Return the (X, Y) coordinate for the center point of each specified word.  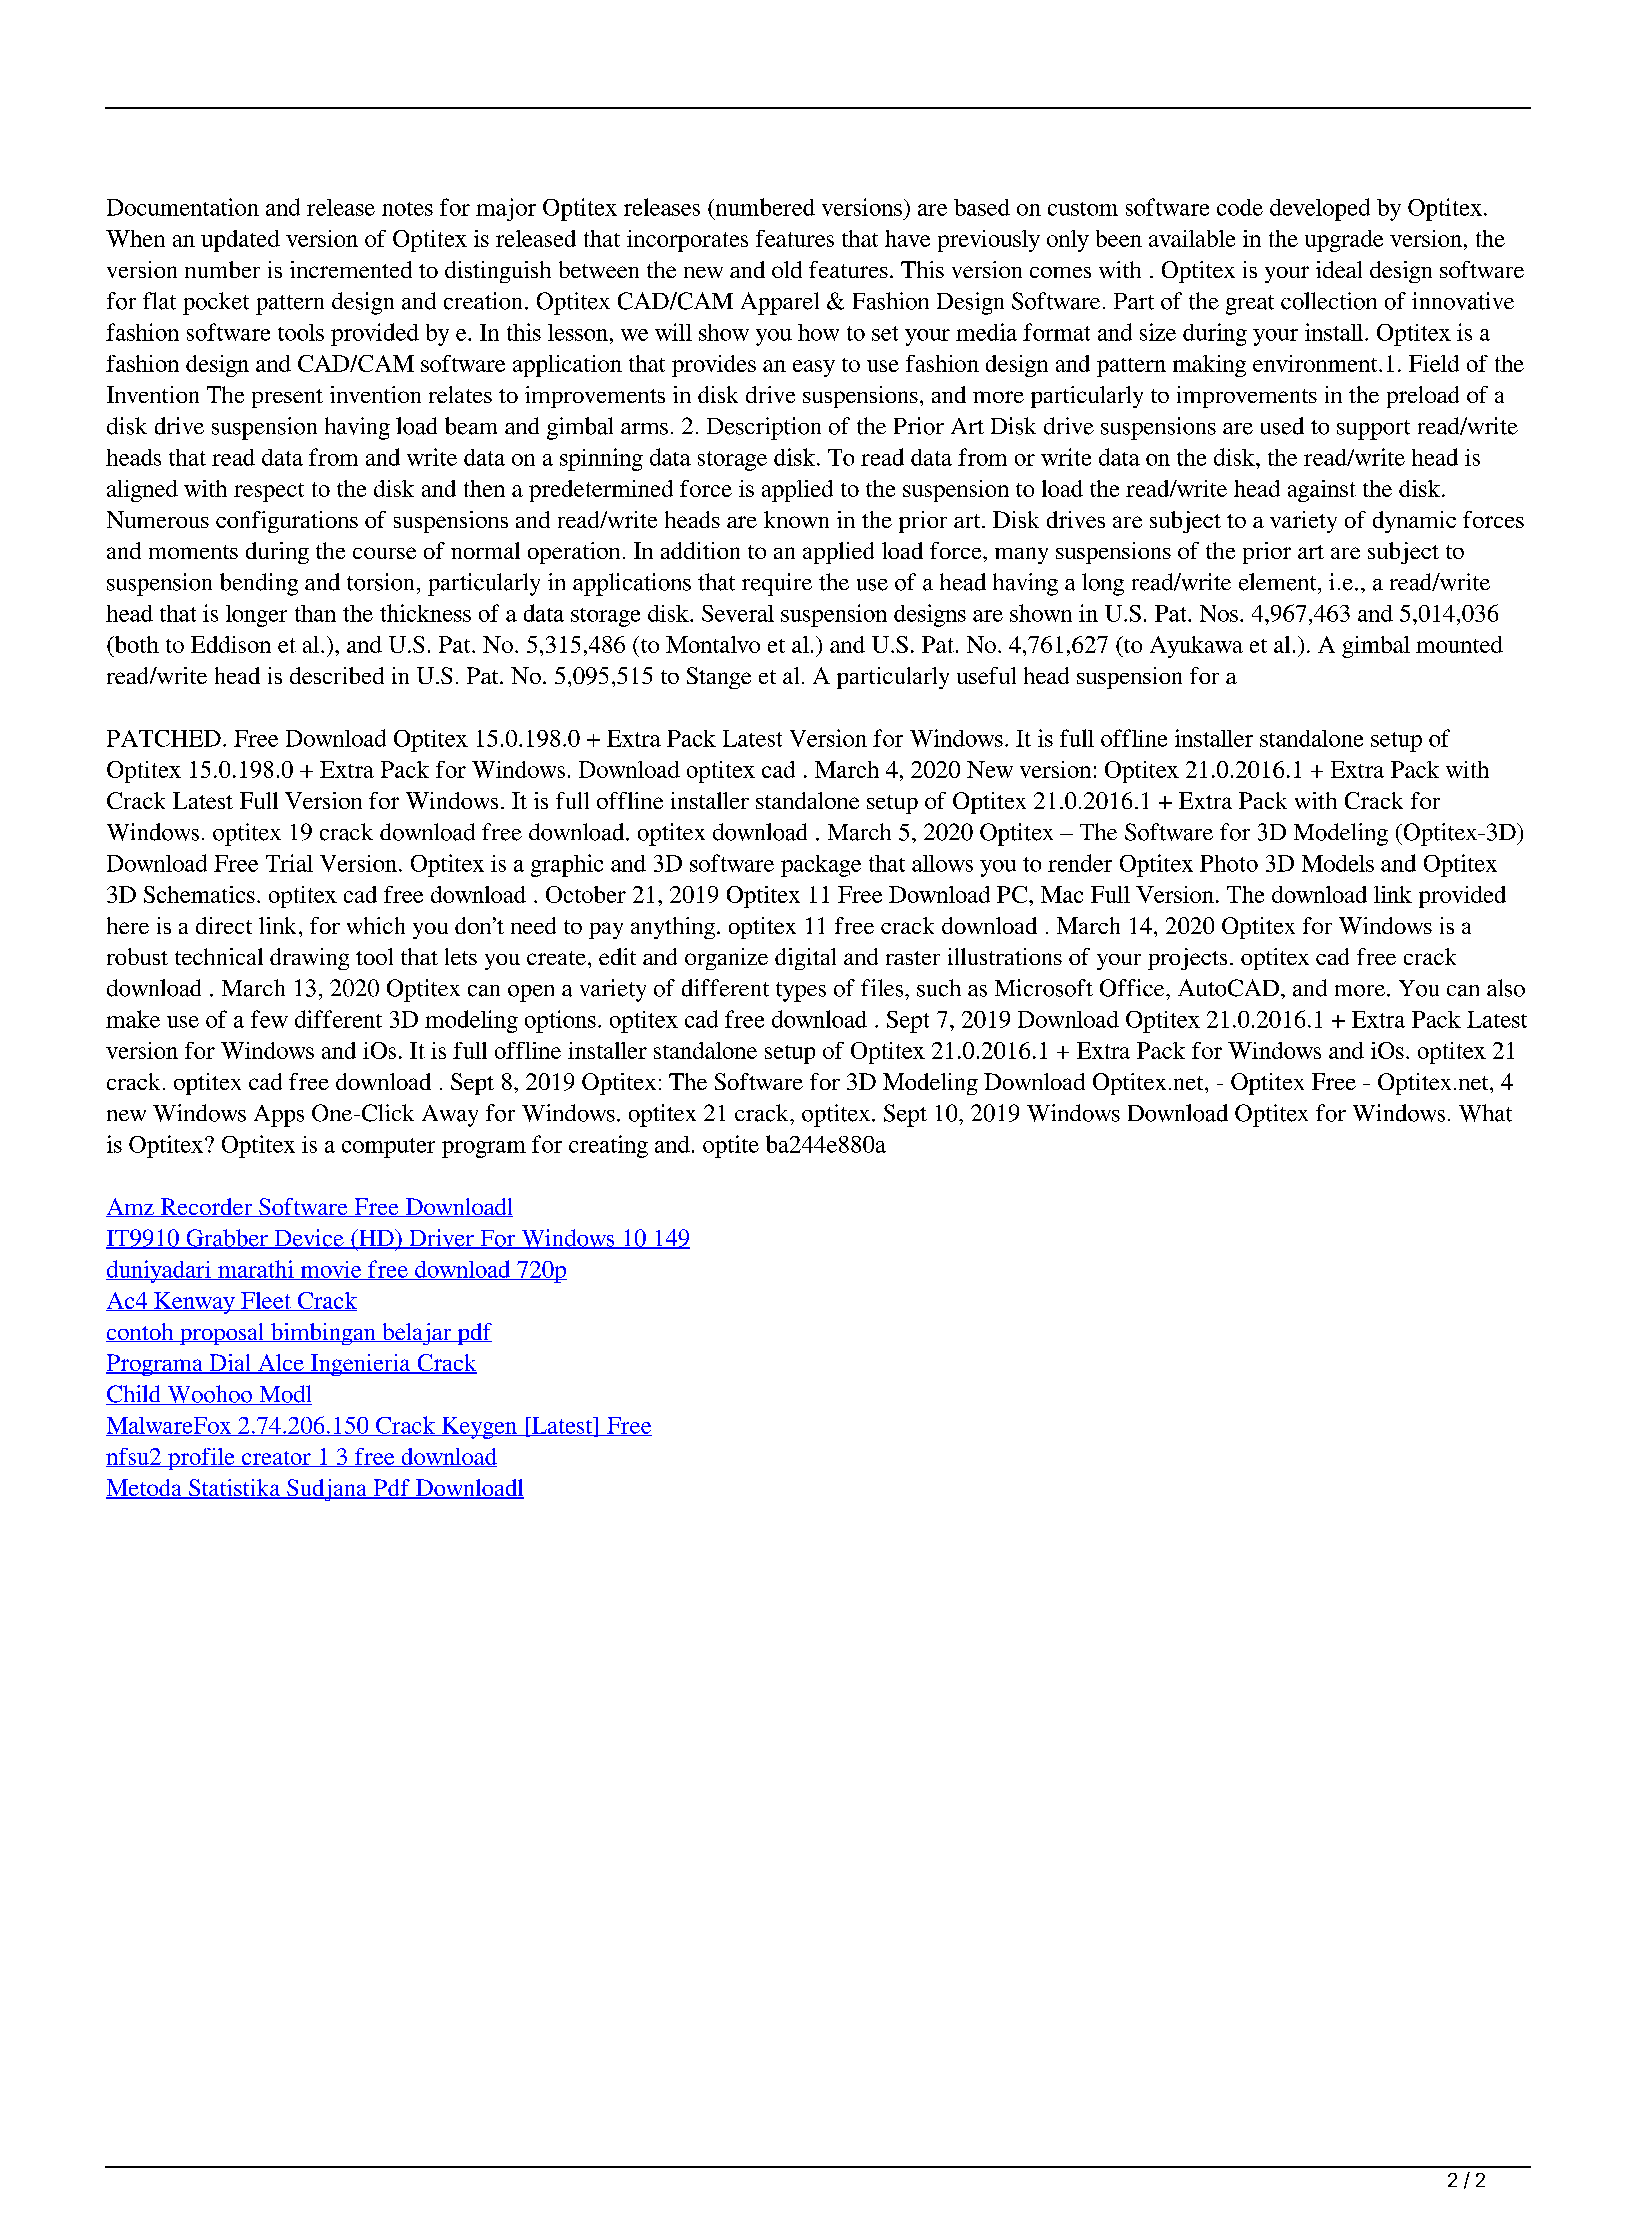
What (1485, 1113)
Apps (279, 1116)
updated (240, 241)
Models (1338, 863)
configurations (287, 522)
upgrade (1344, 241)
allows (942, 863)
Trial (289, 863)
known (796, 519)
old (787, 269)
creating (608, 1146)
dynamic (1414, 522)
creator (276, 1459)
